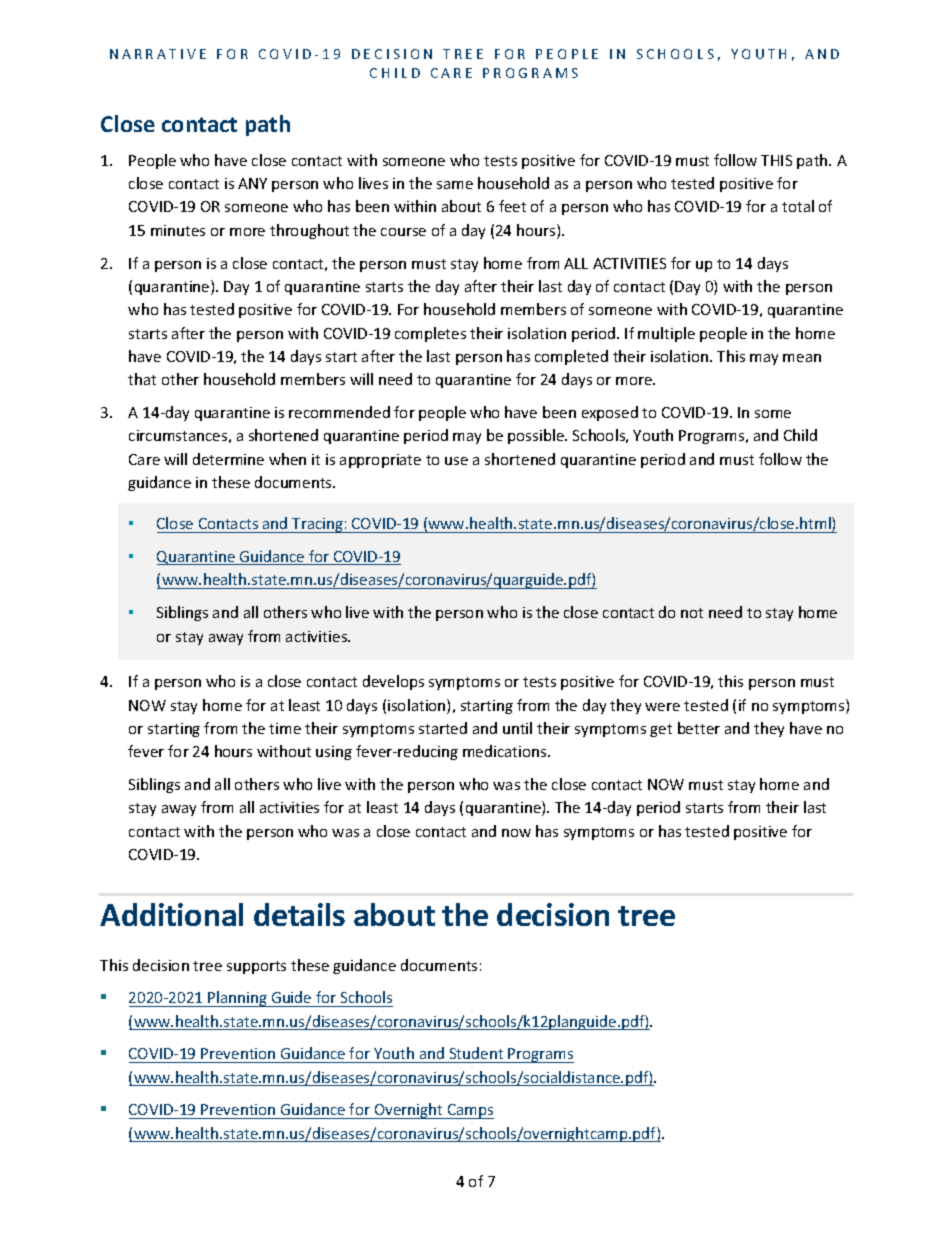 This screenshot has width=952, height=1233. I want to click on Planning, so click(237, 999).
